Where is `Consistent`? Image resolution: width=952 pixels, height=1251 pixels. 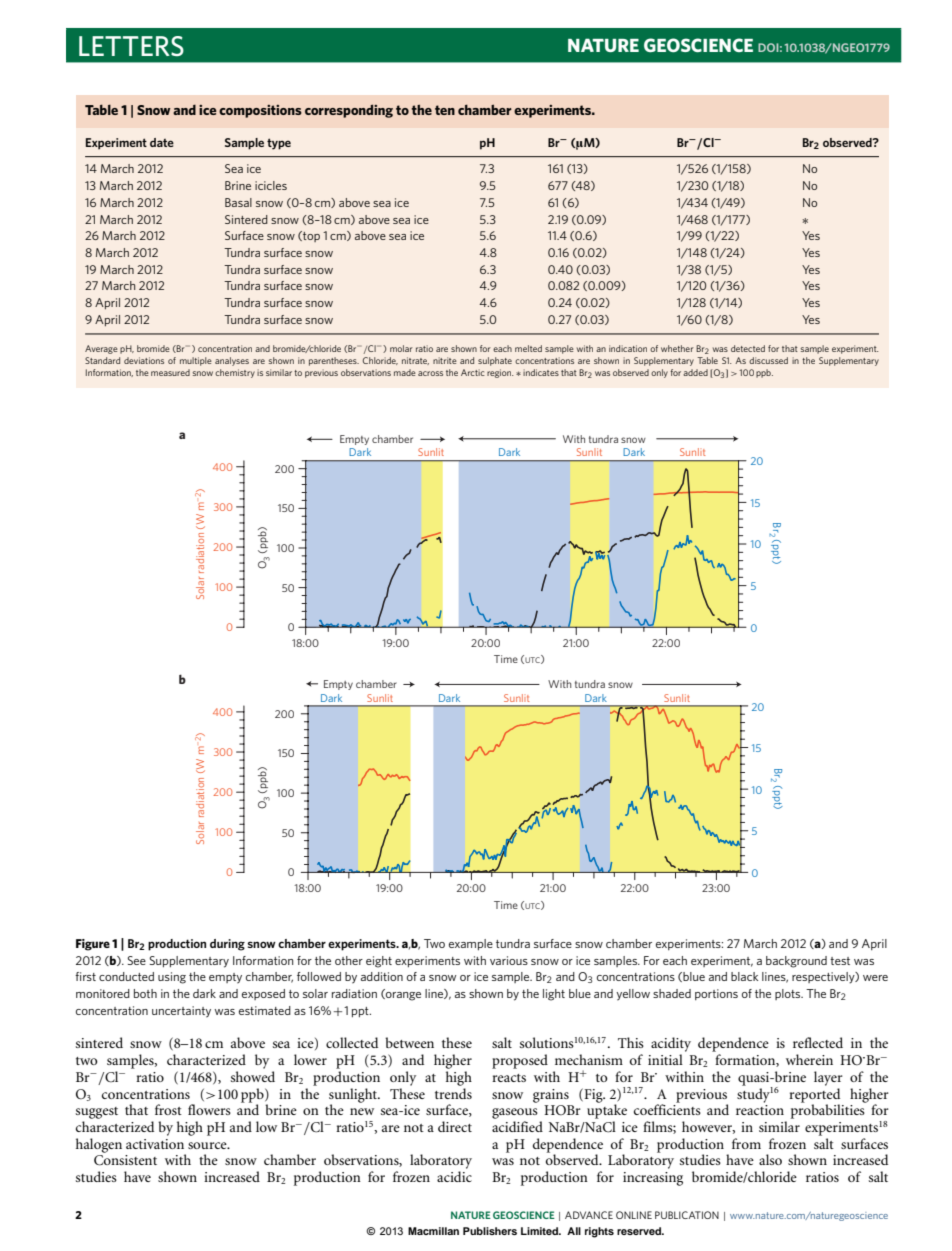 Consistent is located at coordinates (125, 1160).
